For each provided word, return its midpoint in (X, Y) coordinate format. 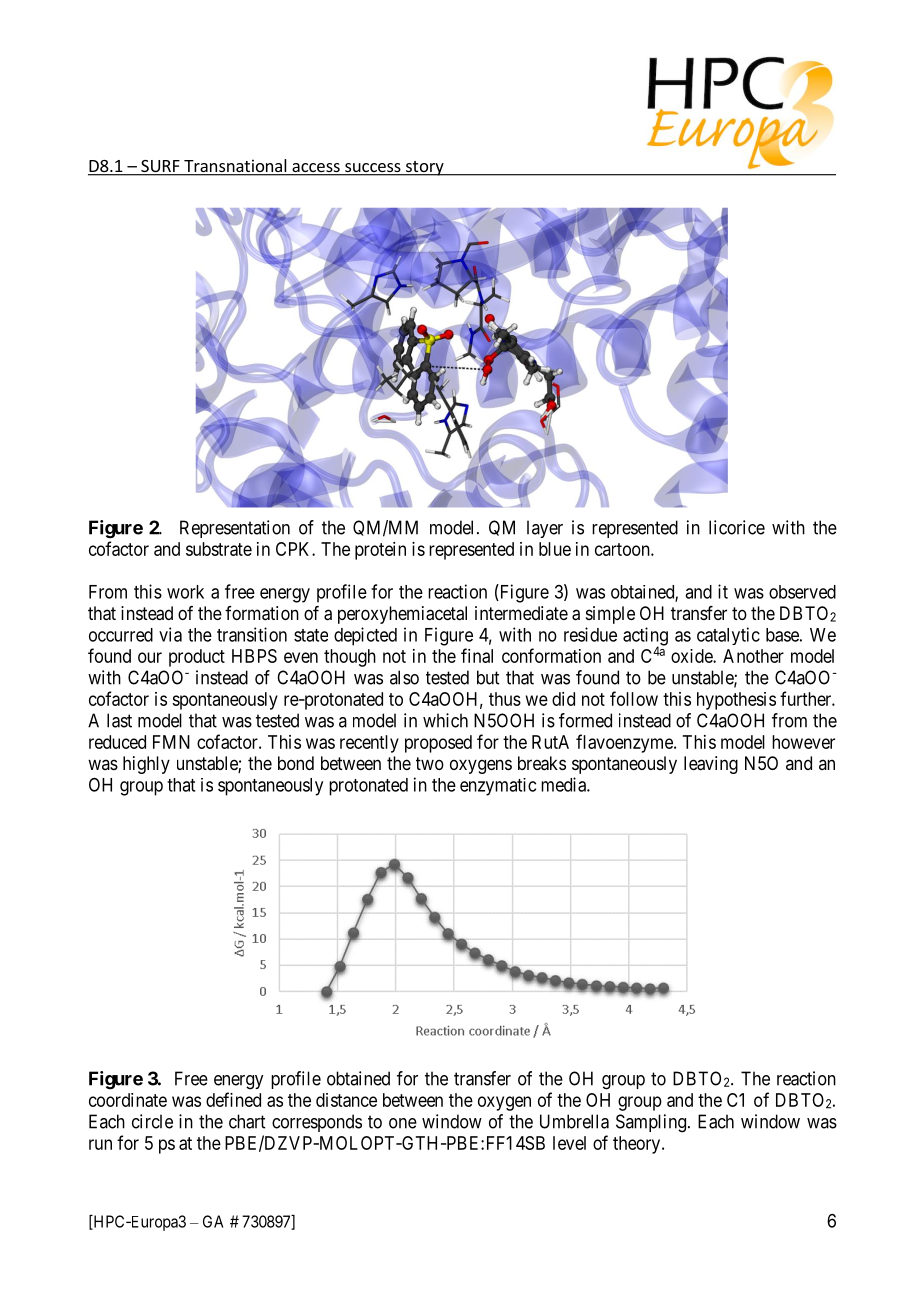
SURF (160, 167)
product (197, 658)
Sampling (651, 1123)
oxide (692, 656)
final (477, 655)
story (425, 168)
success (373, 169)
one (403, 1123)
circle (152, 1121)
